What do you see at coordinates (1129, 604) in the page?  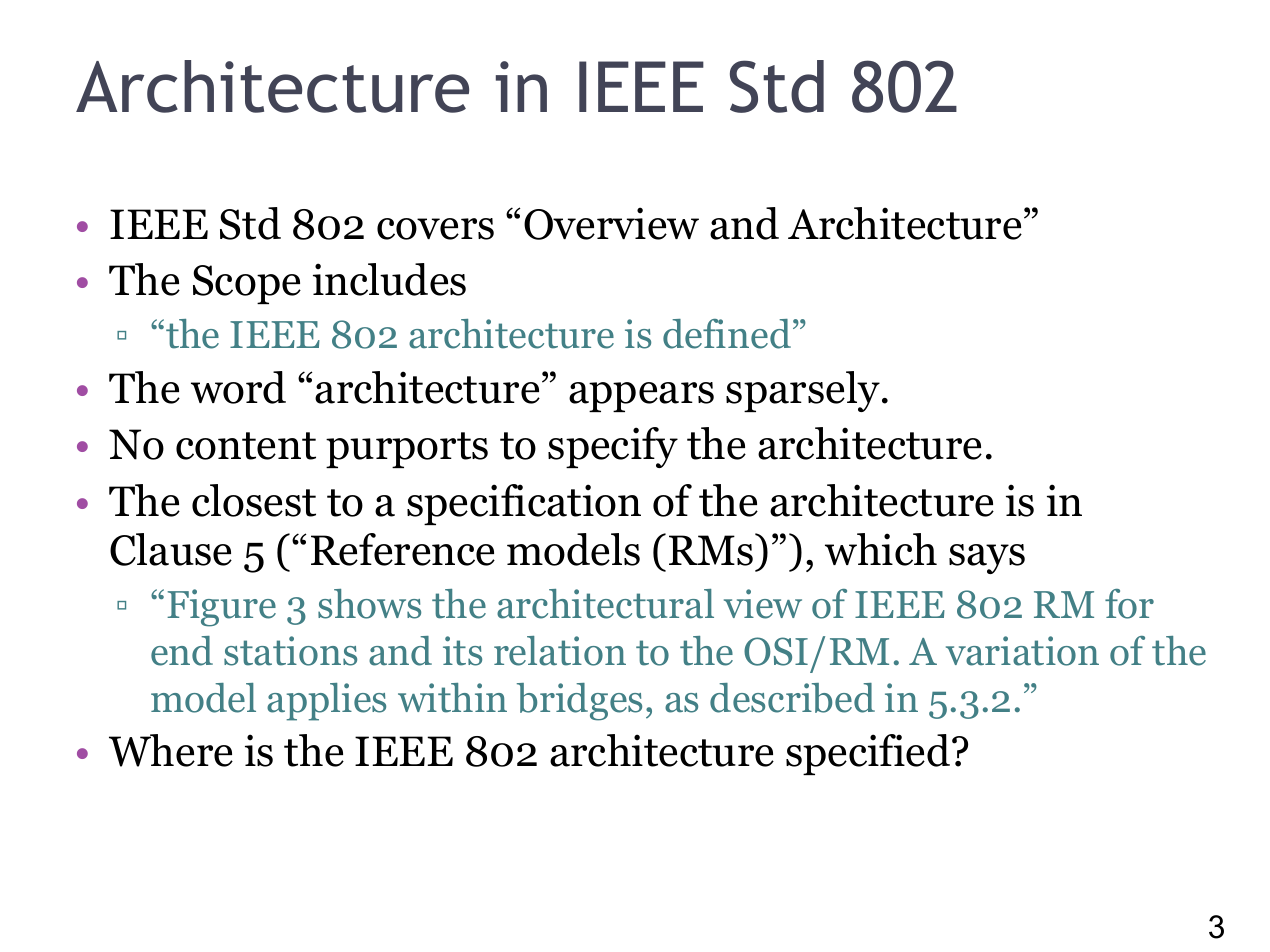 I see `for` at bounding box center [1129, 604].
